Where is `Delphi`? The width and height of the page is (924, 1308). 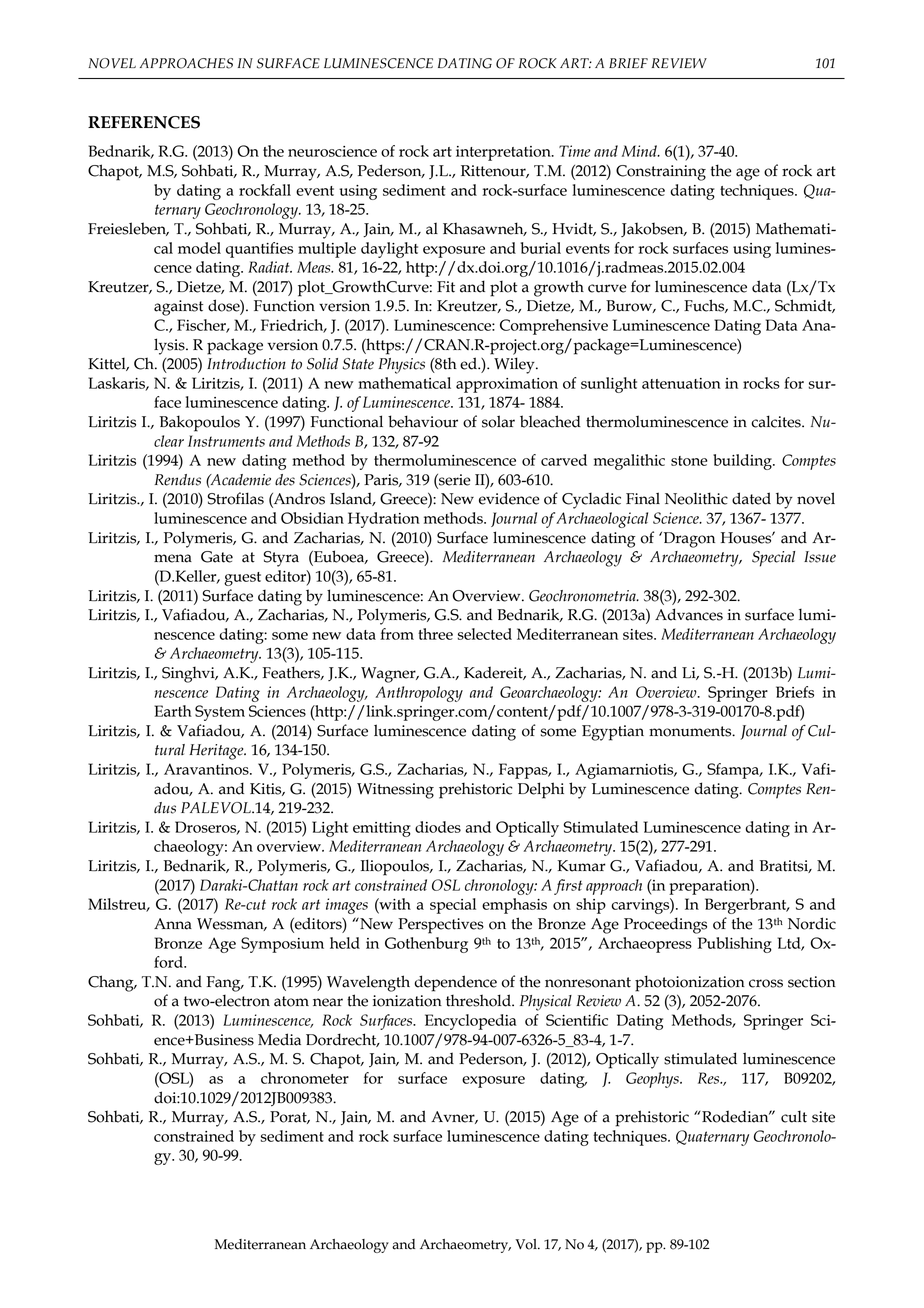 Delphi is located at coordinates (541, 790).
